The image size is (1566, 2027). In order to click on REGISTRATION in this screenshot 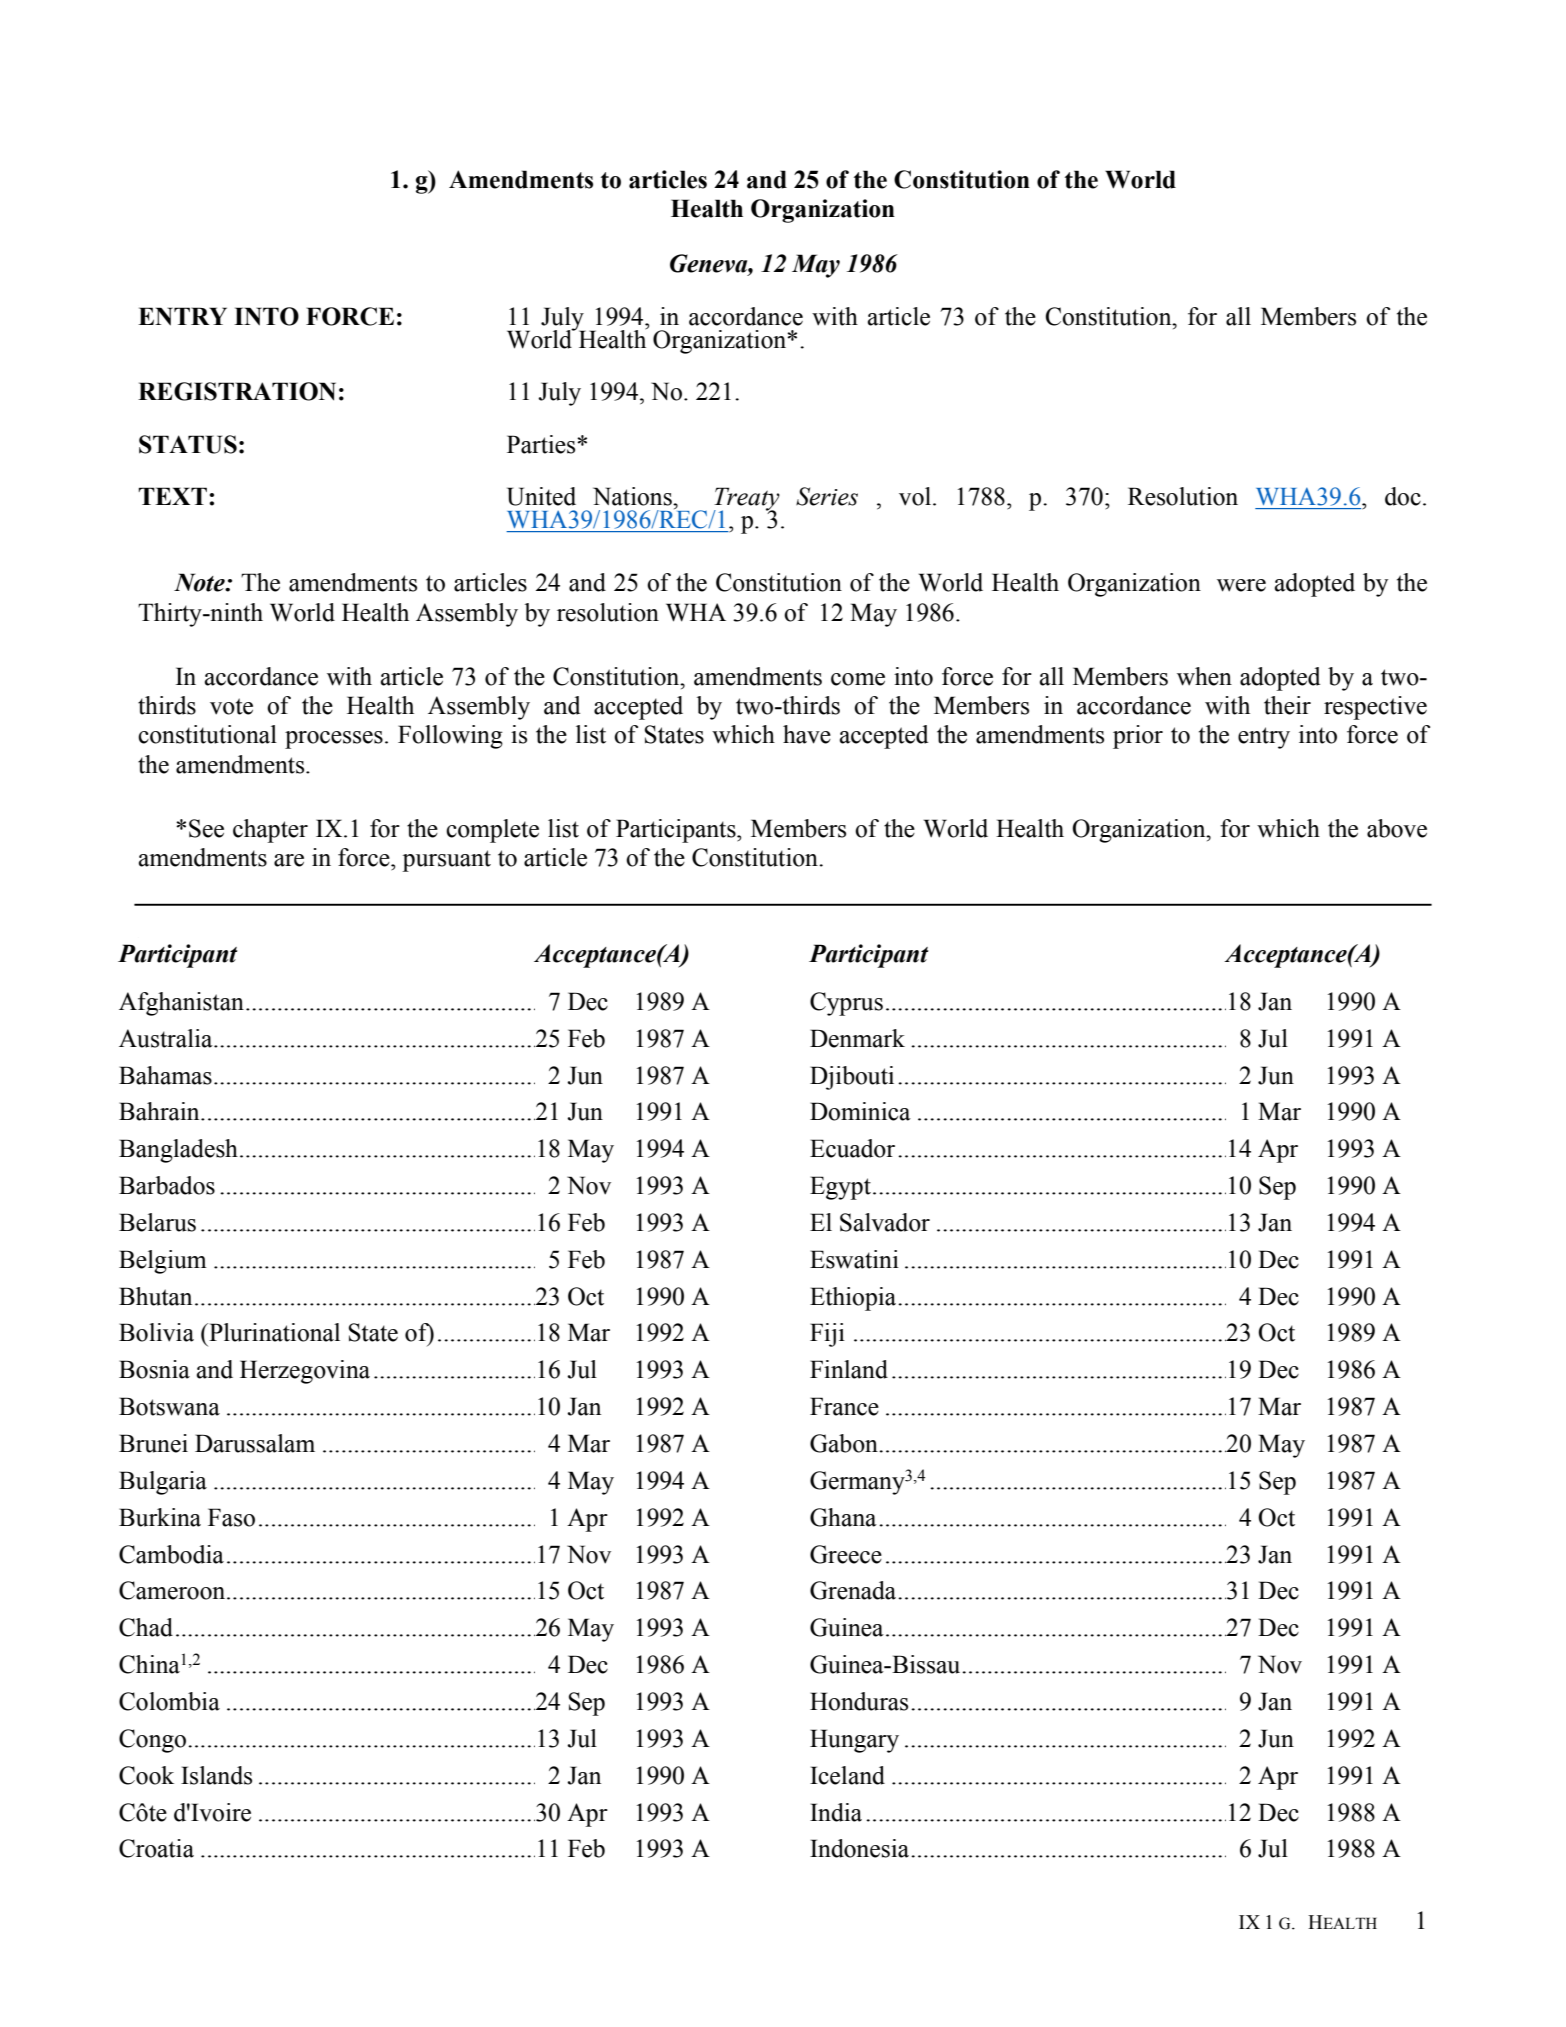, I will do `click(237, 391)`.
